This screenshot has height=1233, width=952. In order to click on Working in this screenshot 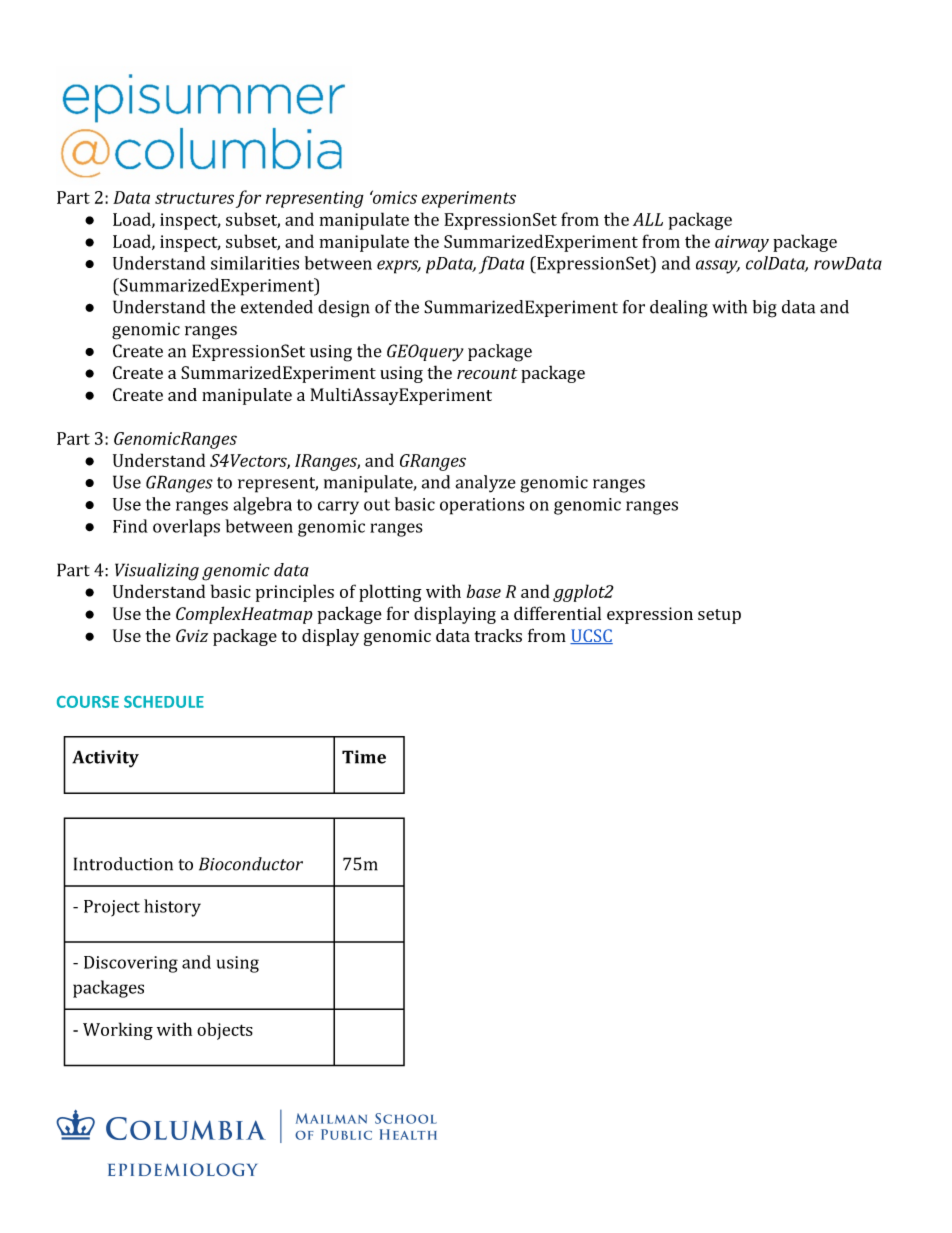, I will do `click(118, 1031)`.
